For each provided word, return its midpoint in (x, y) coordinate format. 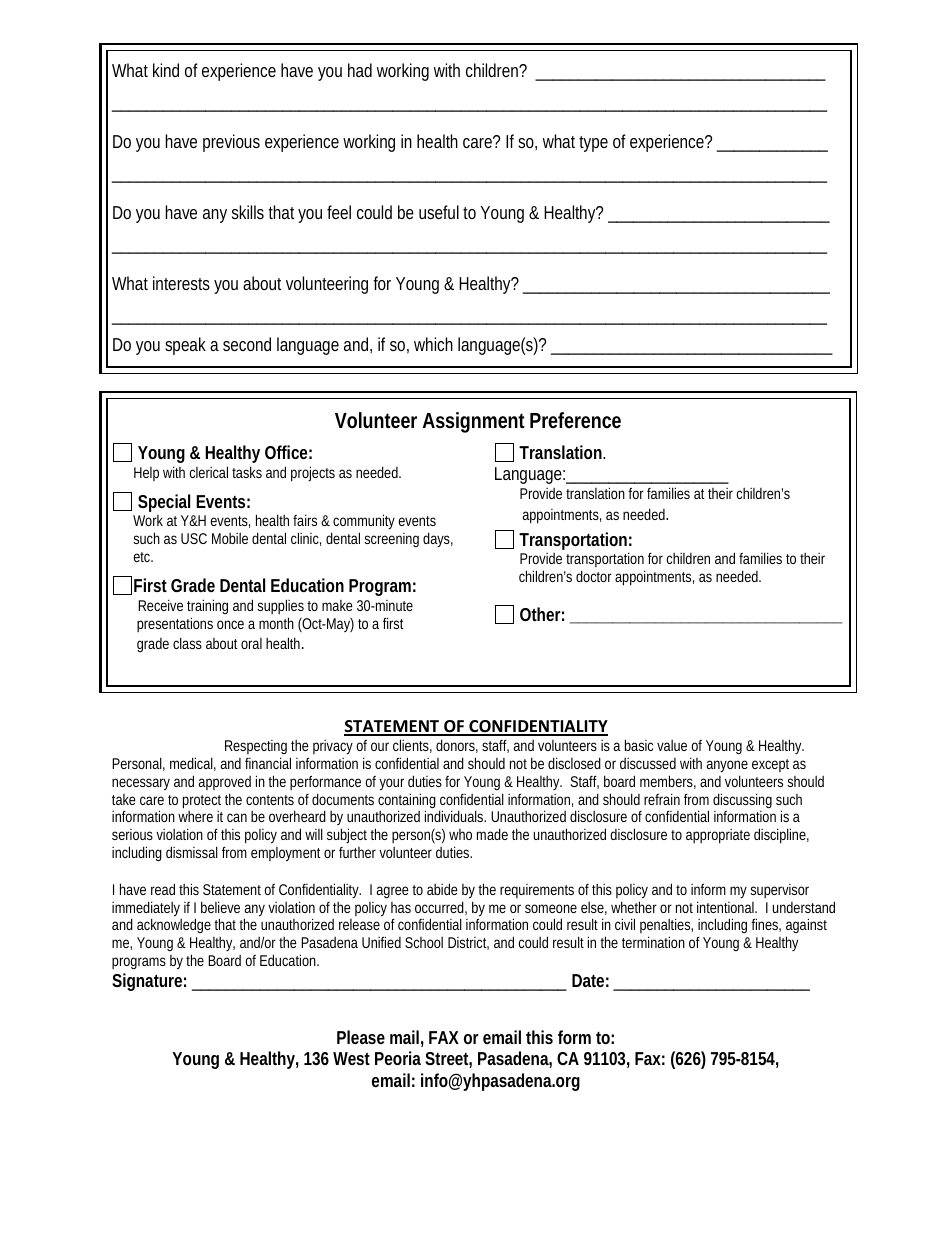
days (438, 539)
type (593, 144)
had (360, 70)
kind (166, 70)
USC (194, 538)
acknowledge (174, 925)
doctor (594, 576)
